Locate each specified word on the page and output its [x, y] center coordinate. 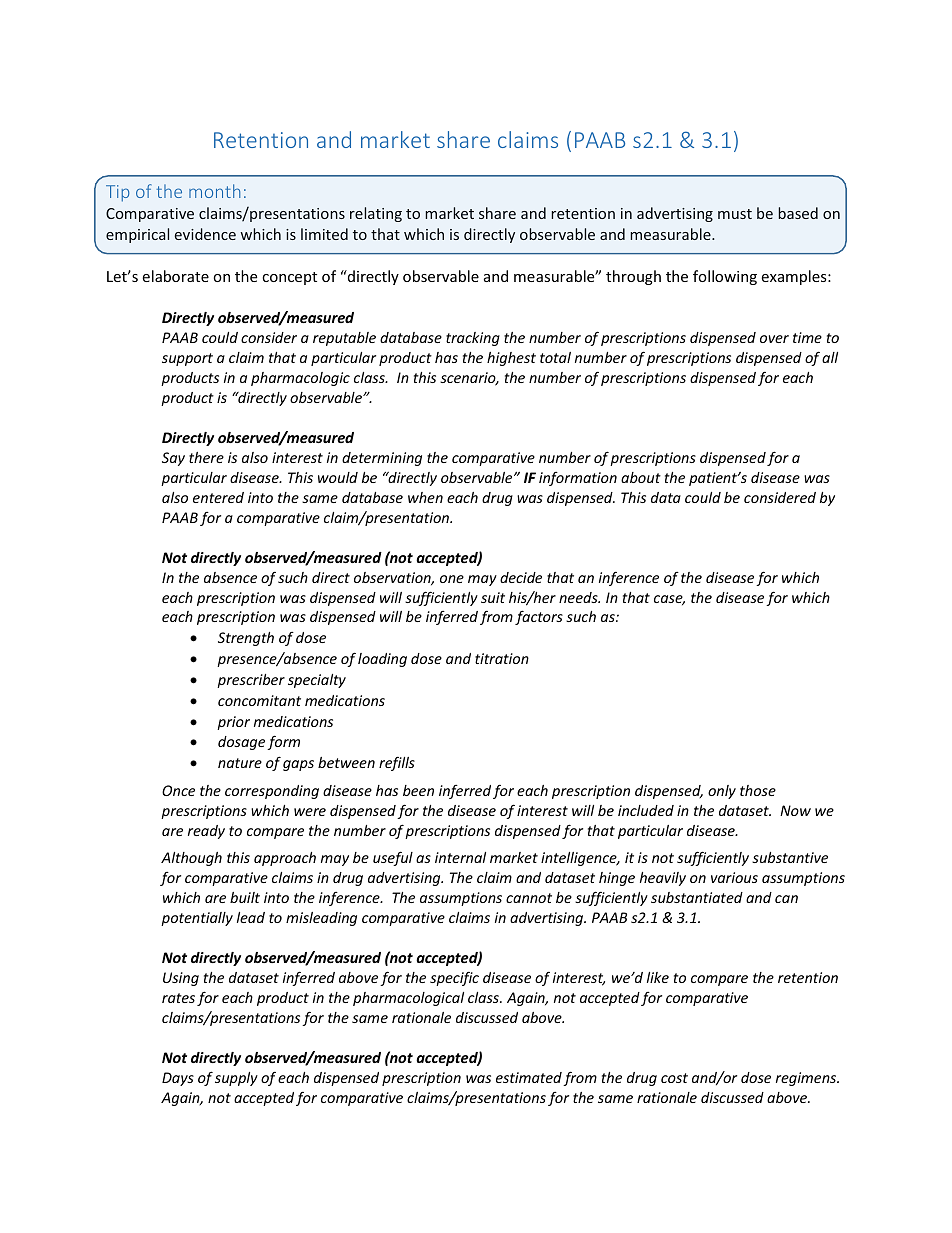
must [735, 214]
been [418, 790]
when [425, 497]
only [722, 792]
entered [218, 497]
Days [178, 1079]
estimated [529, 1077]
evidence [205, 234]
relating [376, 214]
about [641, 477]
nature [240, 763]
